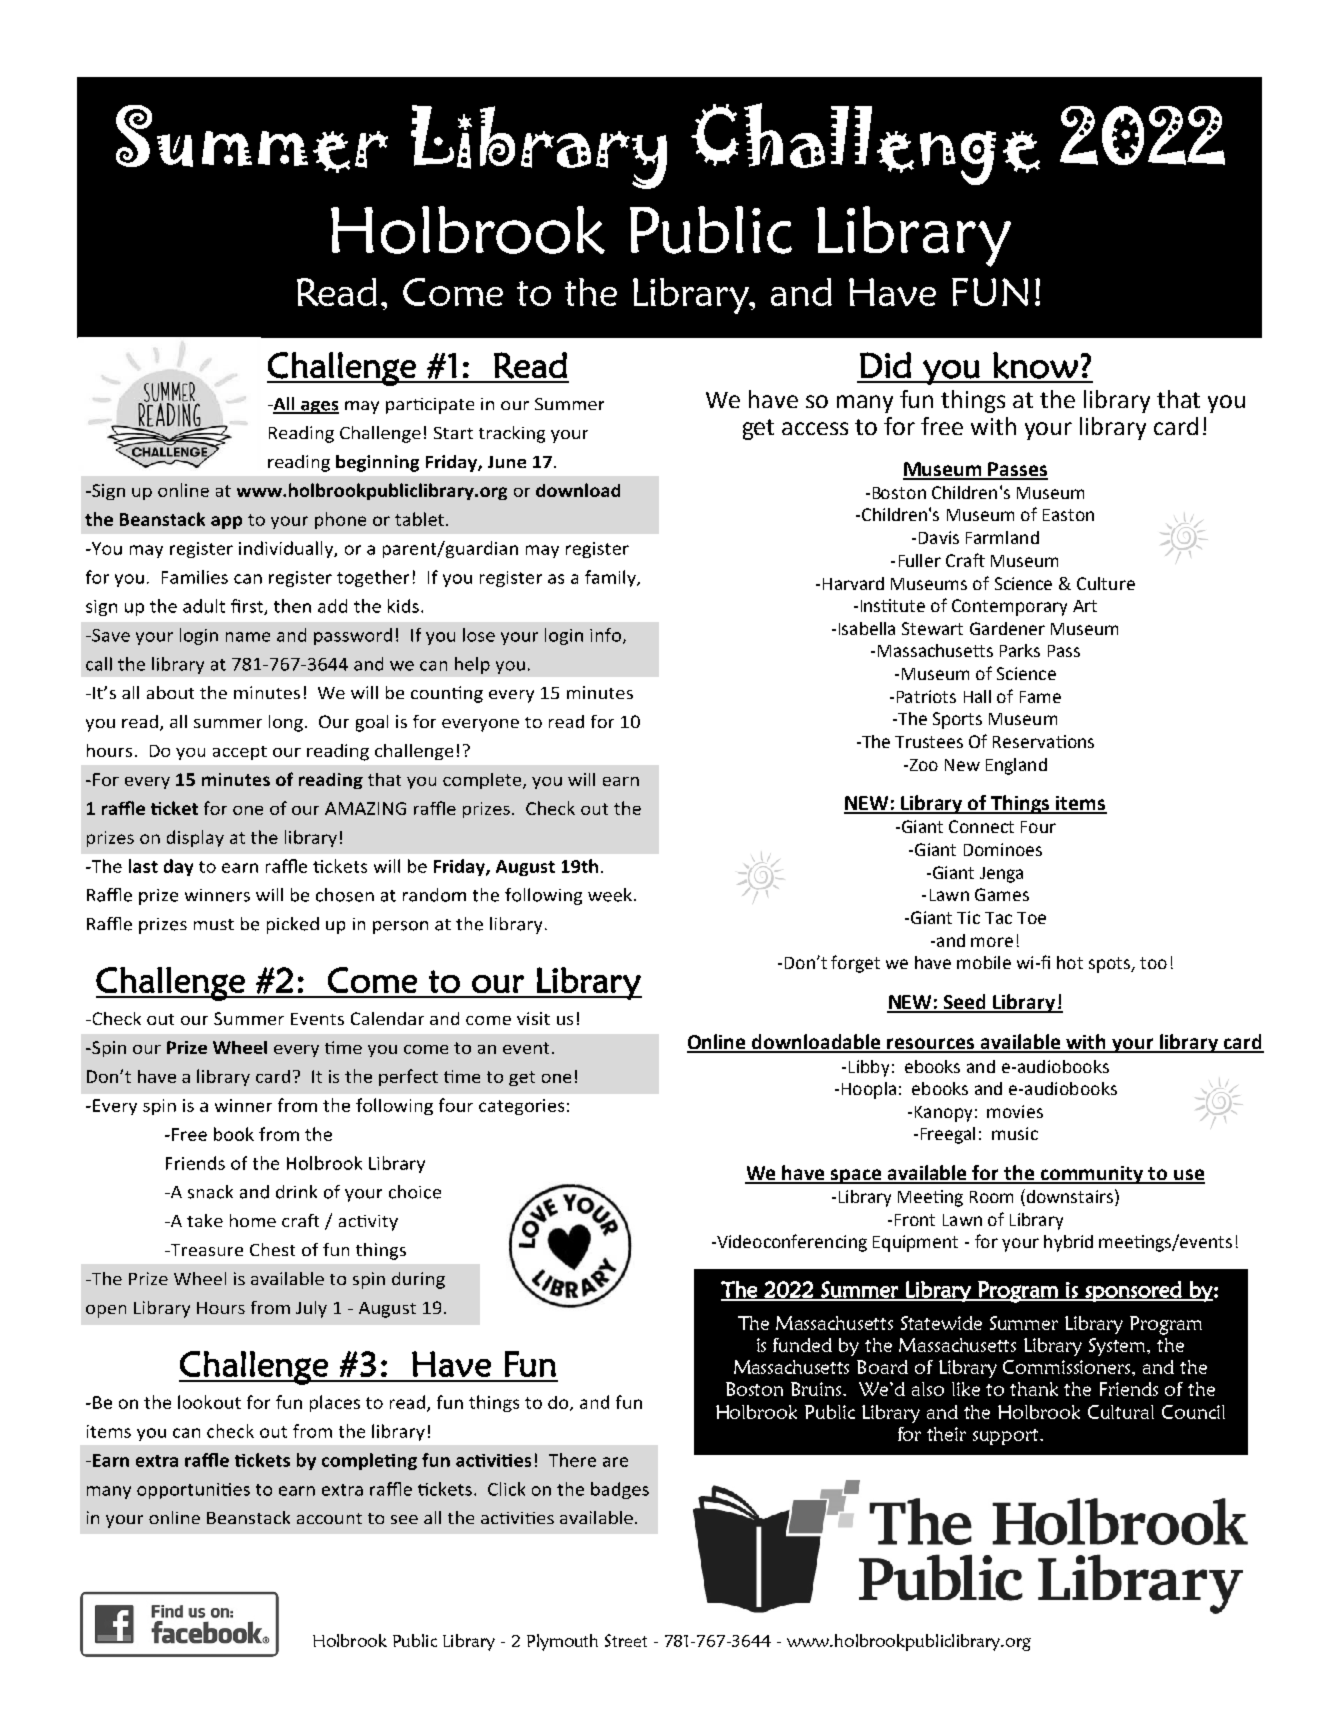 This image has width=1341, height=1736. Describe the element at coordinates (718, 1043) in the image. I see `Online` at that location.
